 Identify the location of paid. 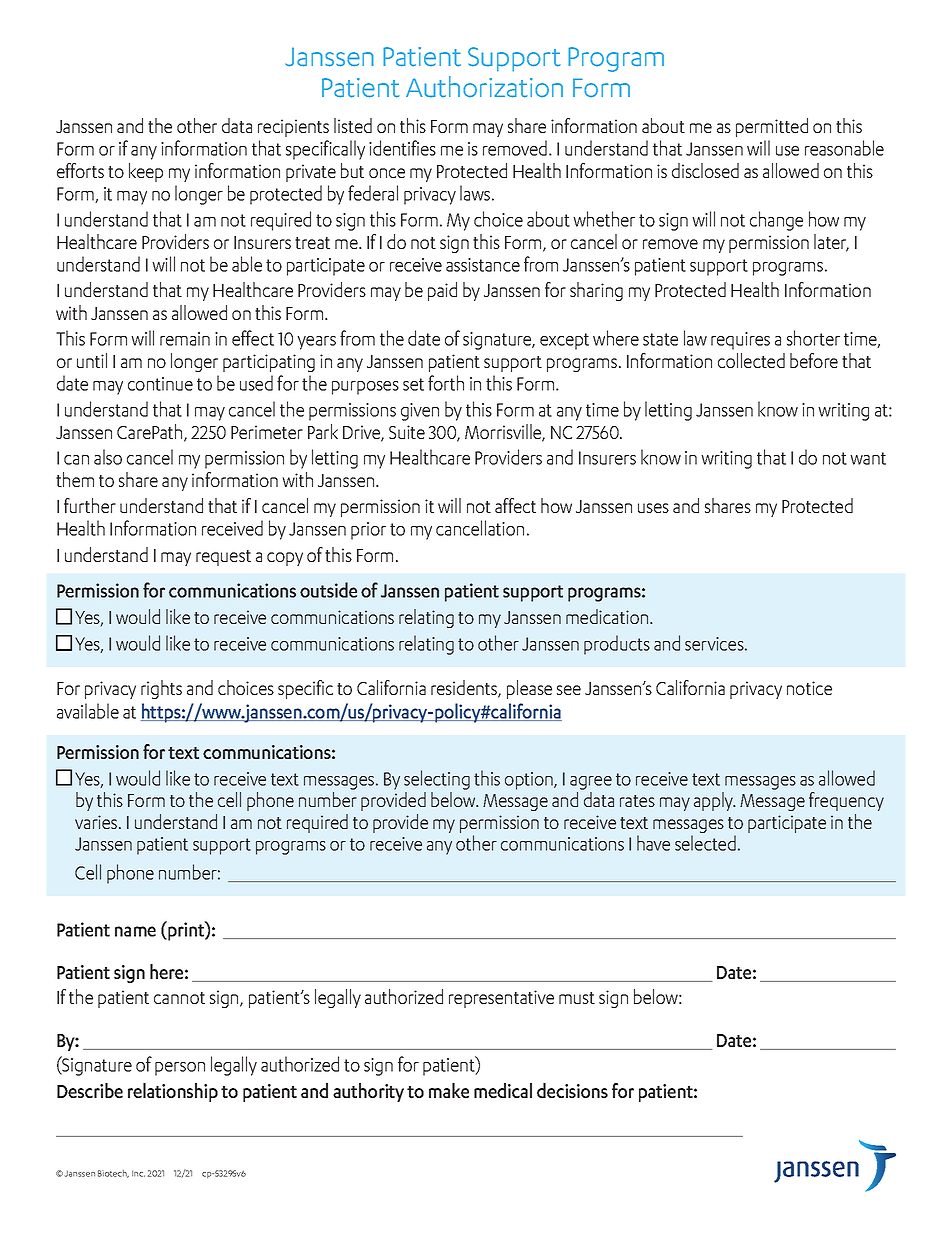
(442, 291).
